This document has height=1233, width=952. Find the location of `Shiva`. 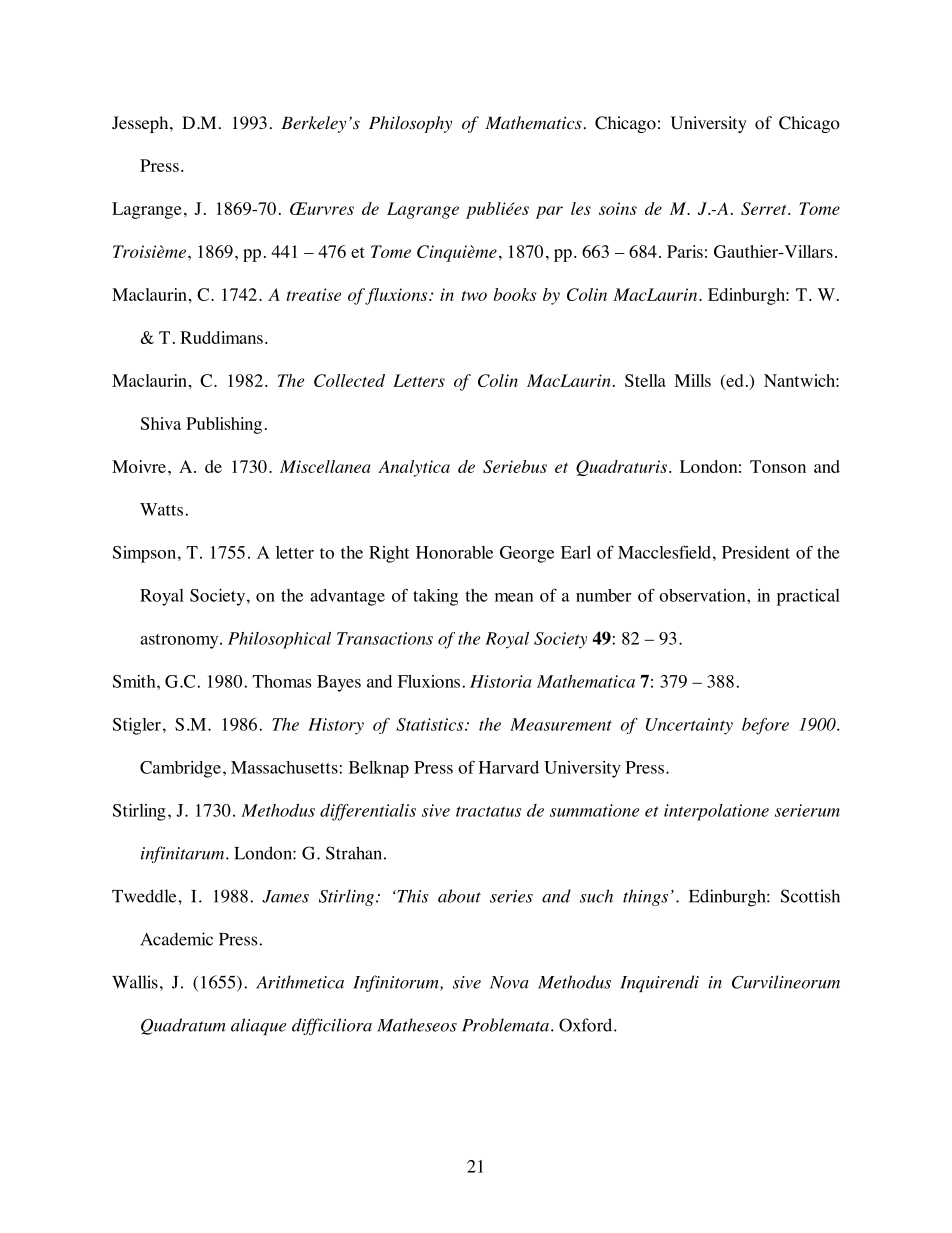

Shiva is located at coordinates (161, 423).
